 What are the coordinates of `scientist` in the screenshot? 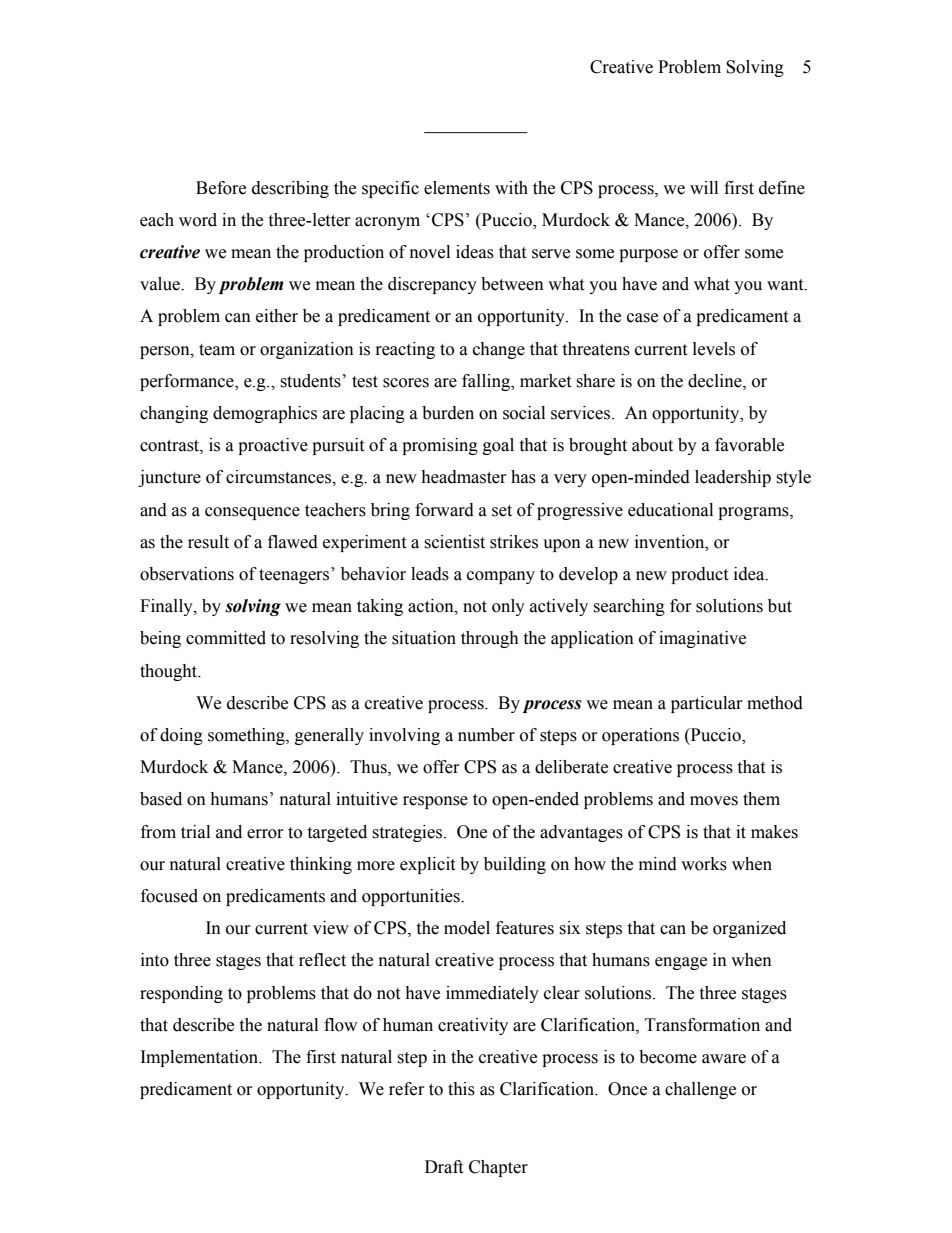 It's located at (454, 542).
